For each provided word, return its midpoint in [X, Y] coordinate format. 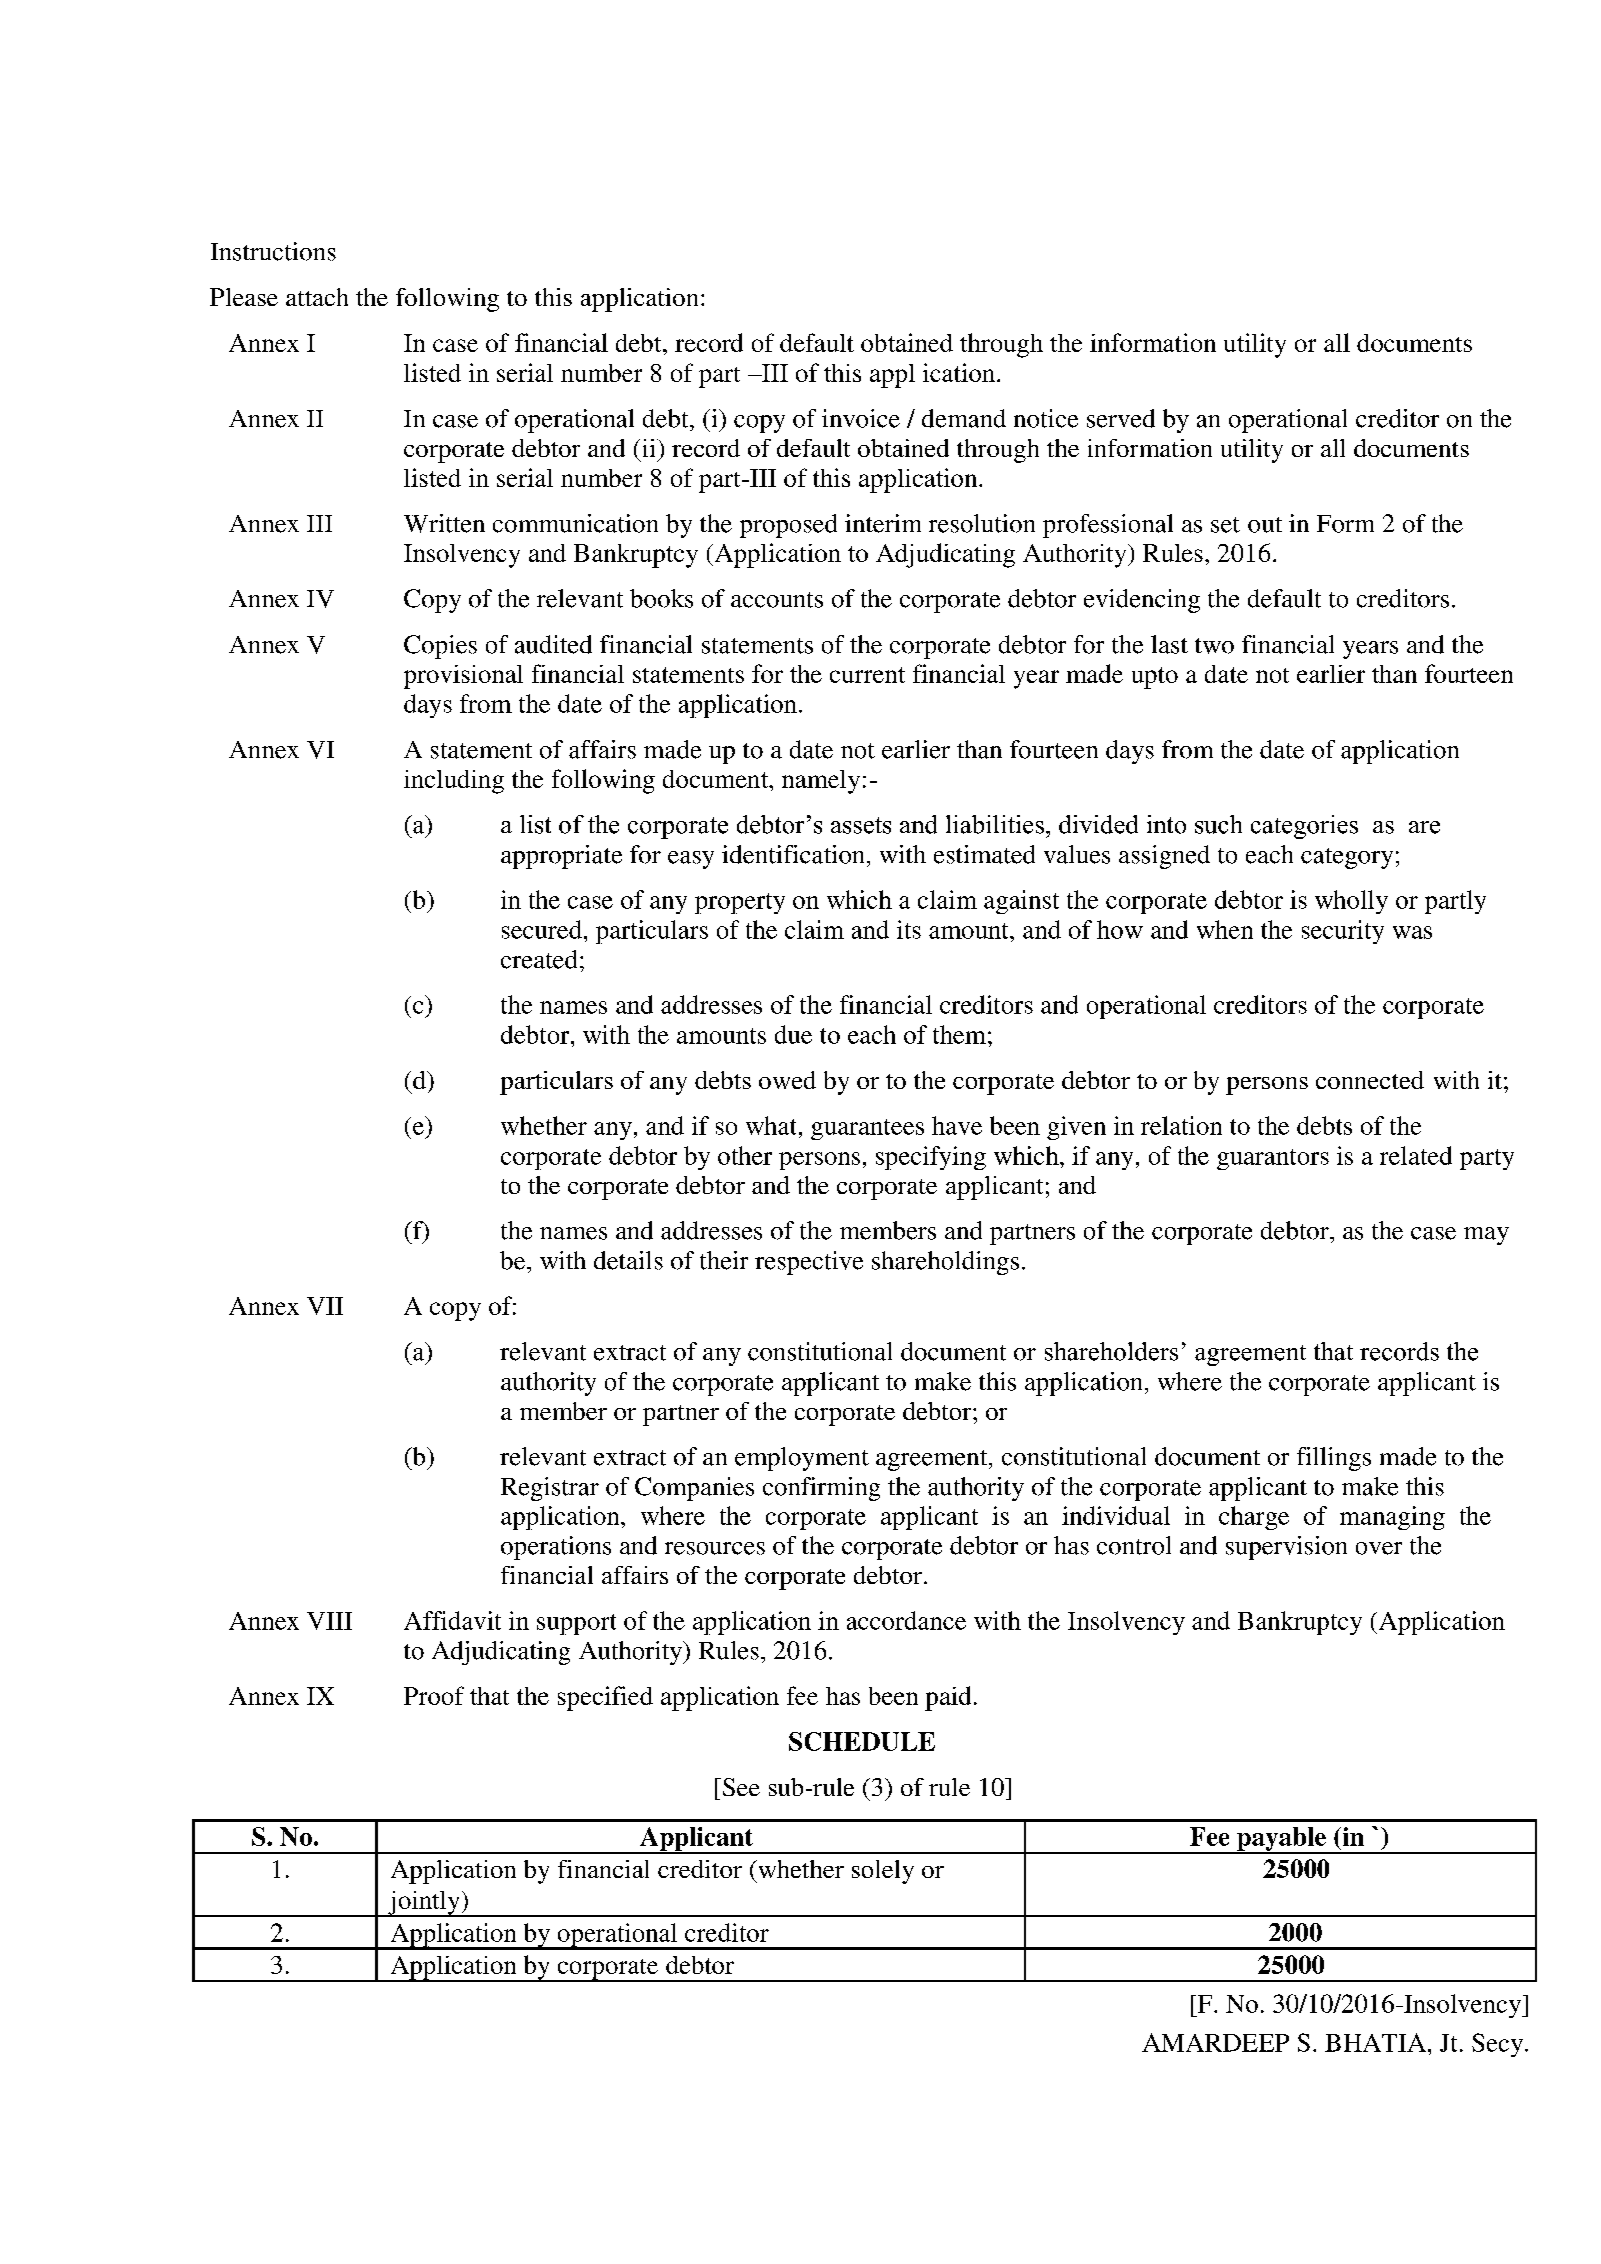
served [1121, 418]
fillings [1334, 1459]
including [454, 782]
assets [861, 825]
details [628, 1260]
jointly [424, 1904]
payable [1281, 1840]
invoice [861, 418]
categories [1304, 827]
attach [317, 297]
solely [883, 1872]
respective [809, 1263]
